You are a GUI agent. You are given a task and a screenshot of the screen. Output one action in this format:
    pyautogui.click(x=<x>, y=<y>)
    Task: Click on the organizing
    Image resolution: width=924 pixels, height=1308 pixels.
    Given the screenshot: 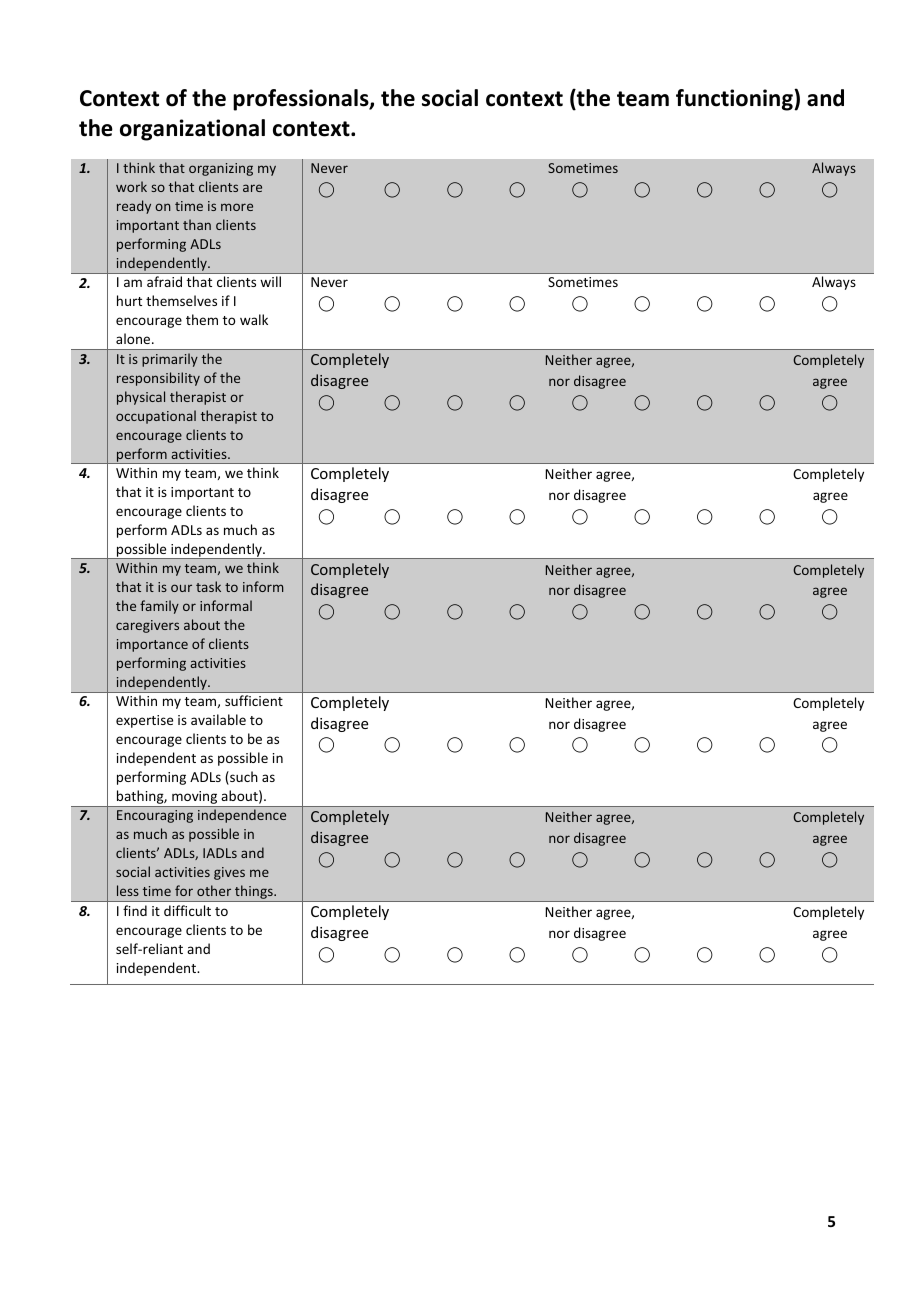 What is the action you would take?
    pyautogui.click(x=221, y=169)
